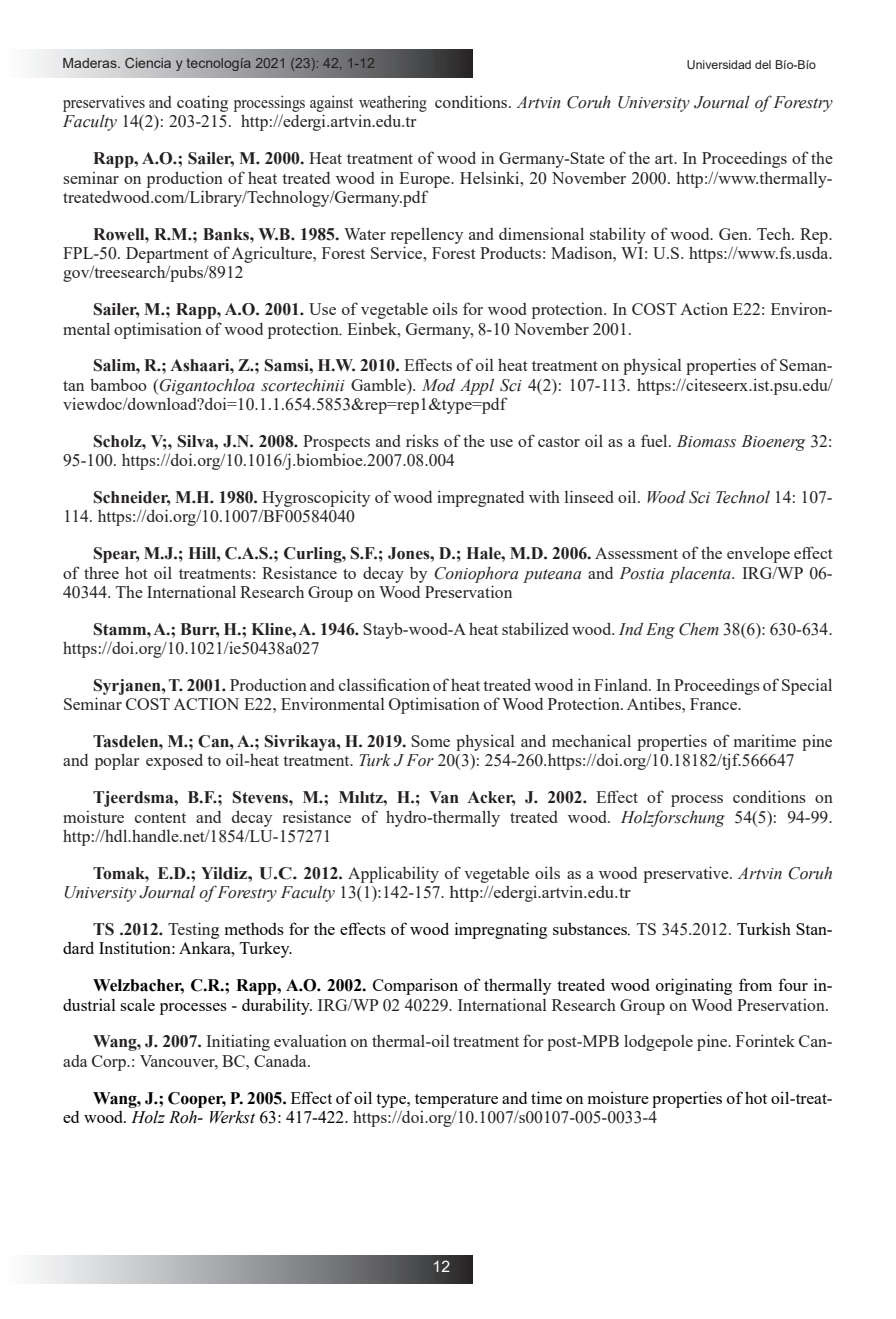  I want to click on weathering, so click(393, 103).
